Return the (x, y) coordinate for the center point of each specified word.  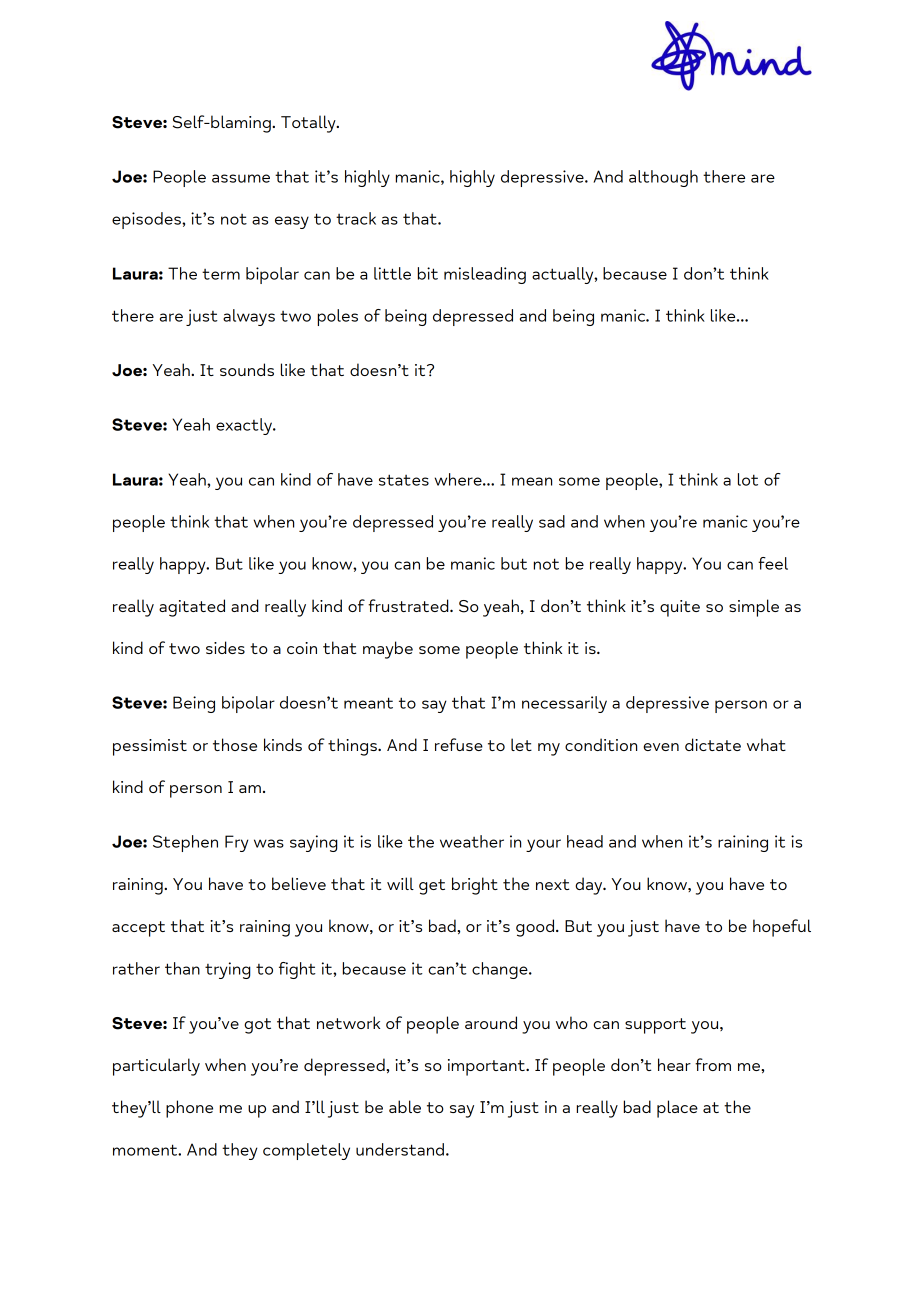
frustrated (409, 605)
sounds (247, 369)
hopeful (782, 928)
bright (475, 886)
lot (748, 479)
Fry (237, 843)
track (356, 218)
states (404, 480)
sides (225, 647)
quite (680, 608)
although (663, 178)
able (405, 1106)
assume (241, 178)
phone (189, 1109)
